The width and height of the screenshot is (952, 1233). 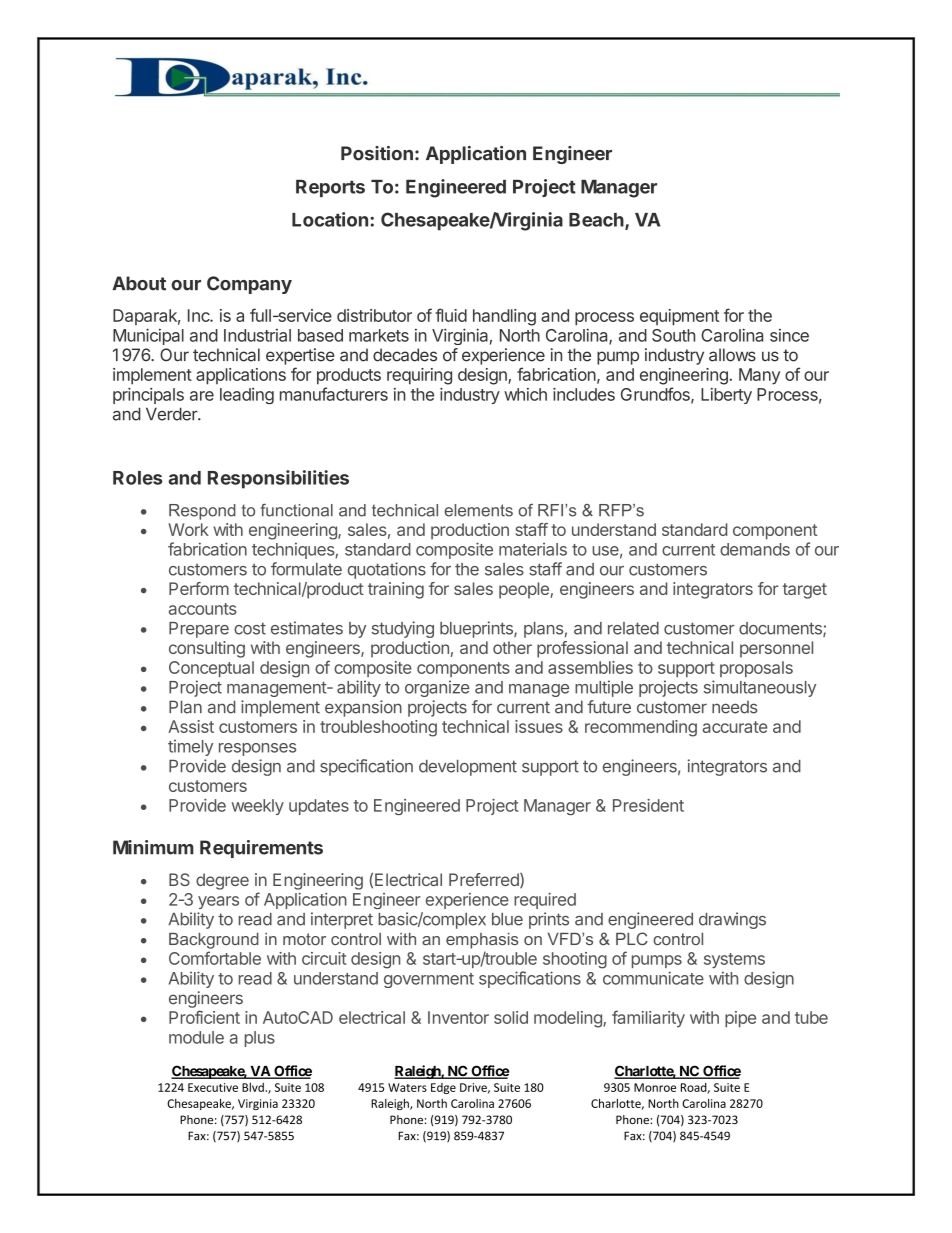 I want to click on which, so click(x=525, y=394).
